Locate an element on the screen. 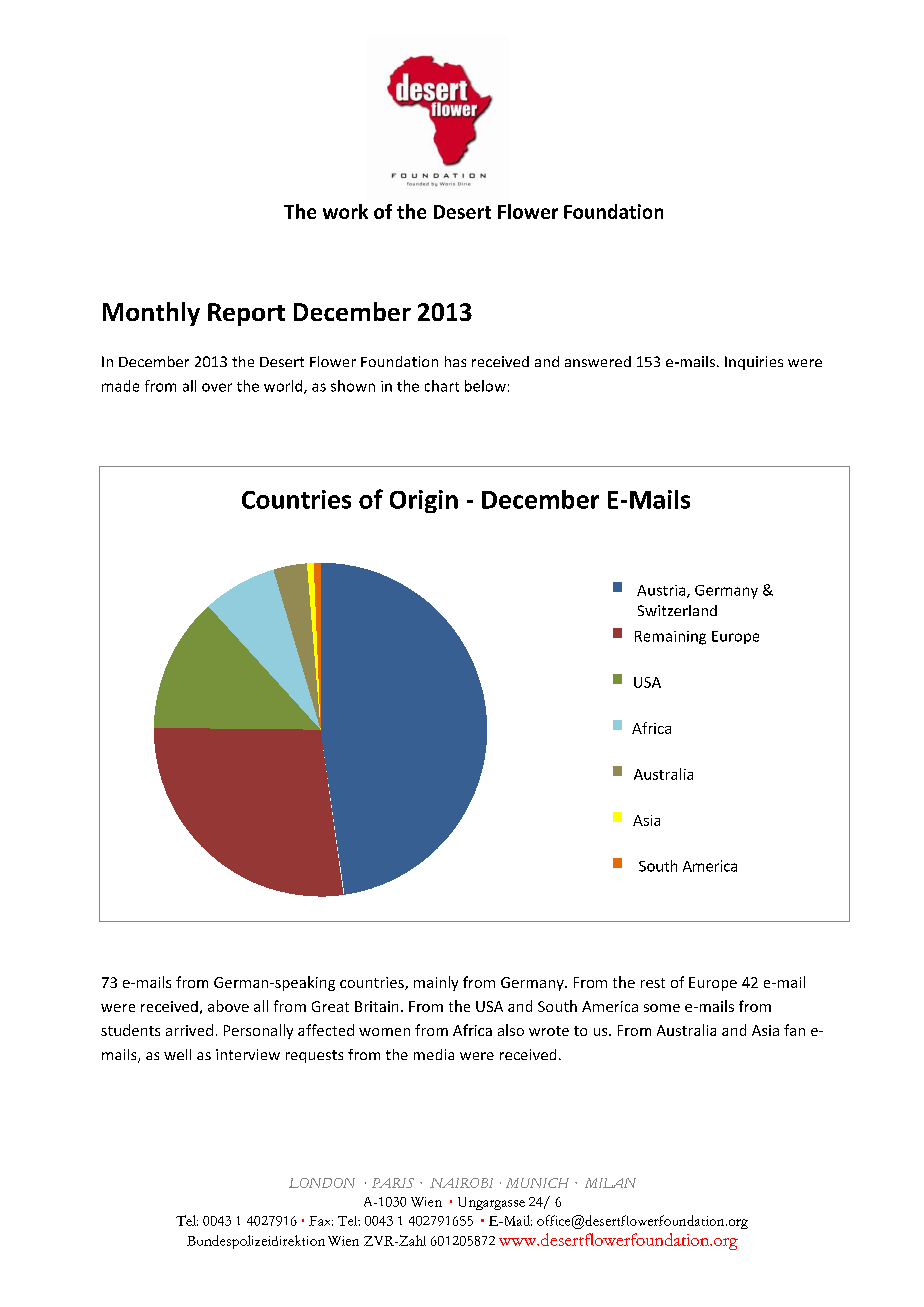  Switzerland is located at coordinates (677, 610).
